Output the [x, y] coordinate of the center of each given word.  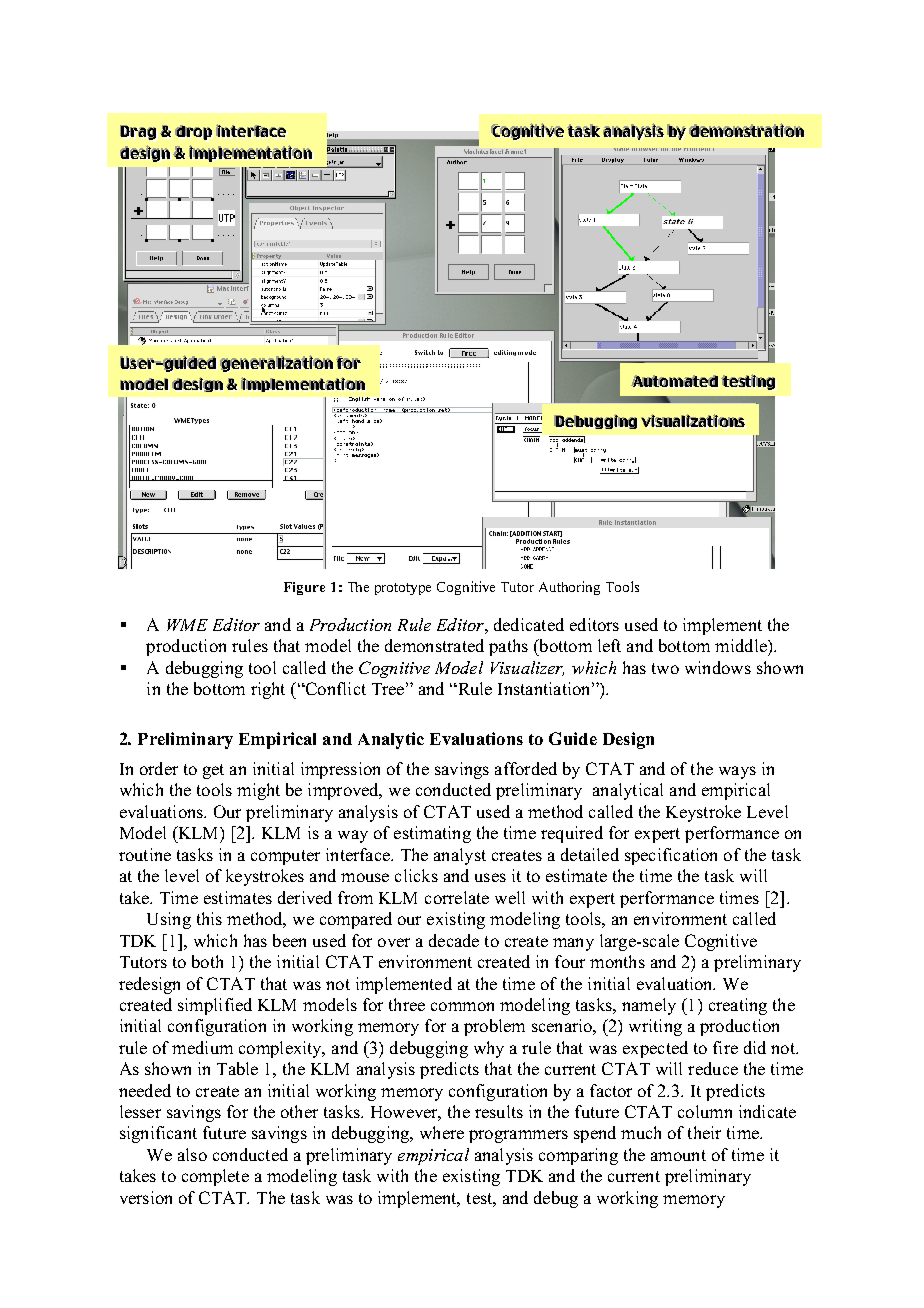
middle [742, 645]
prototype [403, 589]
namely [649, 1006]
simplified [215, 1006]
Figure [304, 588]
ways [737, 772]
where [442, 1132]
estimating [432, 834]
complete [215, 1177]
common [462, 1006]
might [258, 791]
